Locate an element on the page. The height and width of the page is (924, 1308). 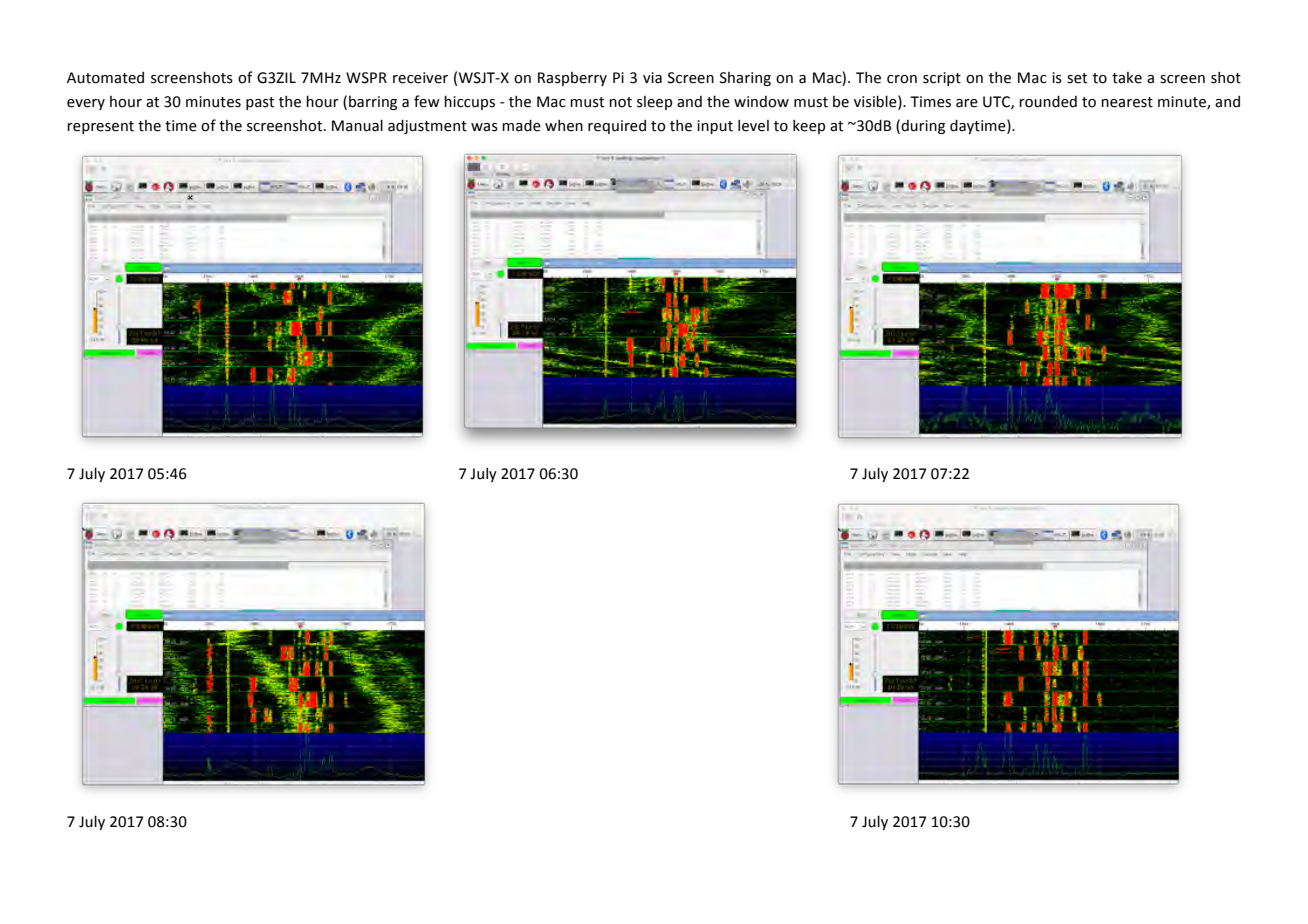
Automated is located at coordinates (105, 77).
